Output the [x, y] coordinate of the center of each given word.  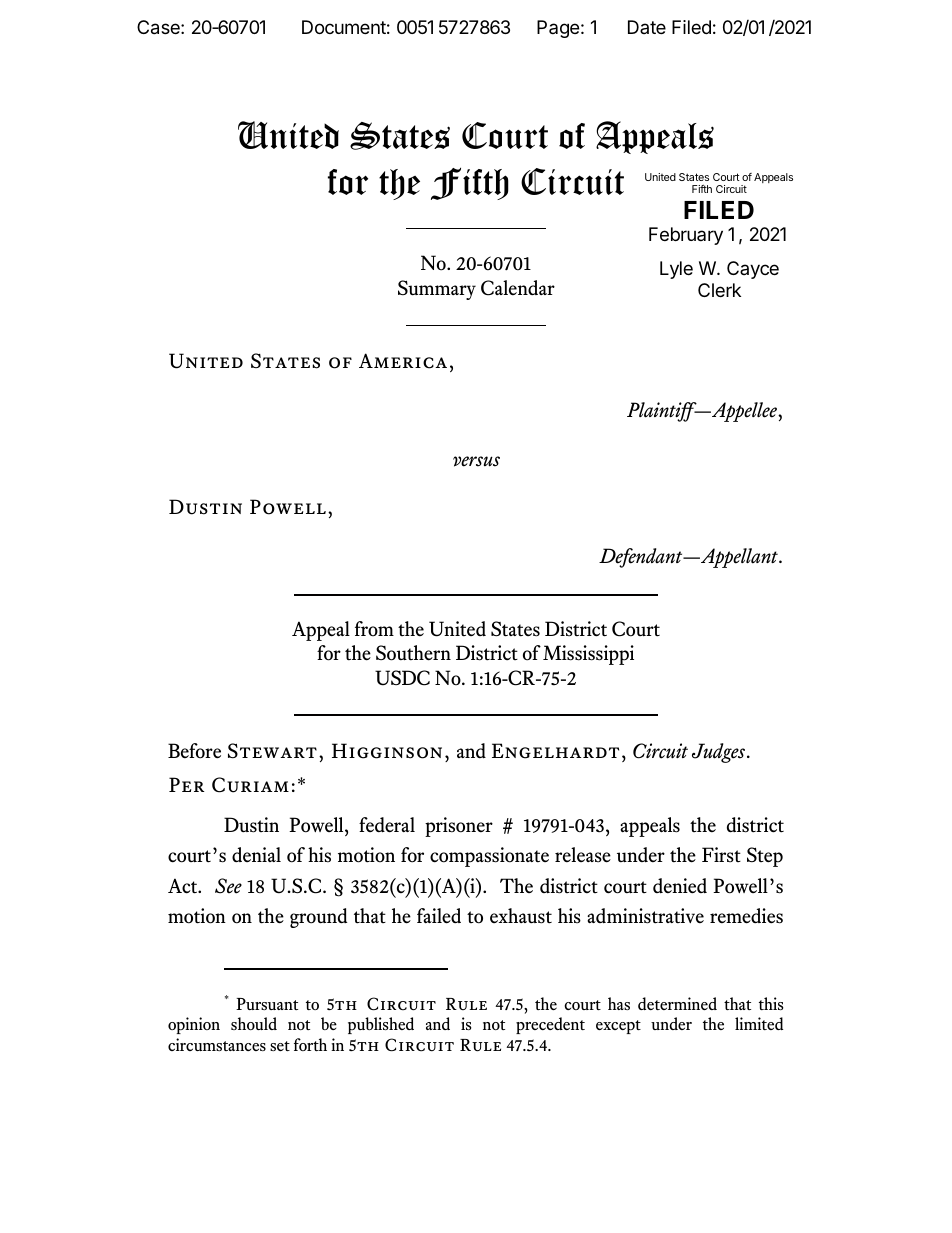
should [254, 1023]
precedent [550, 1025]
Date [647, 27]
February [686, 236]
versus [476, 461]
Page [558, 29]
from [374, 628]
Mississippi [588, 655]
